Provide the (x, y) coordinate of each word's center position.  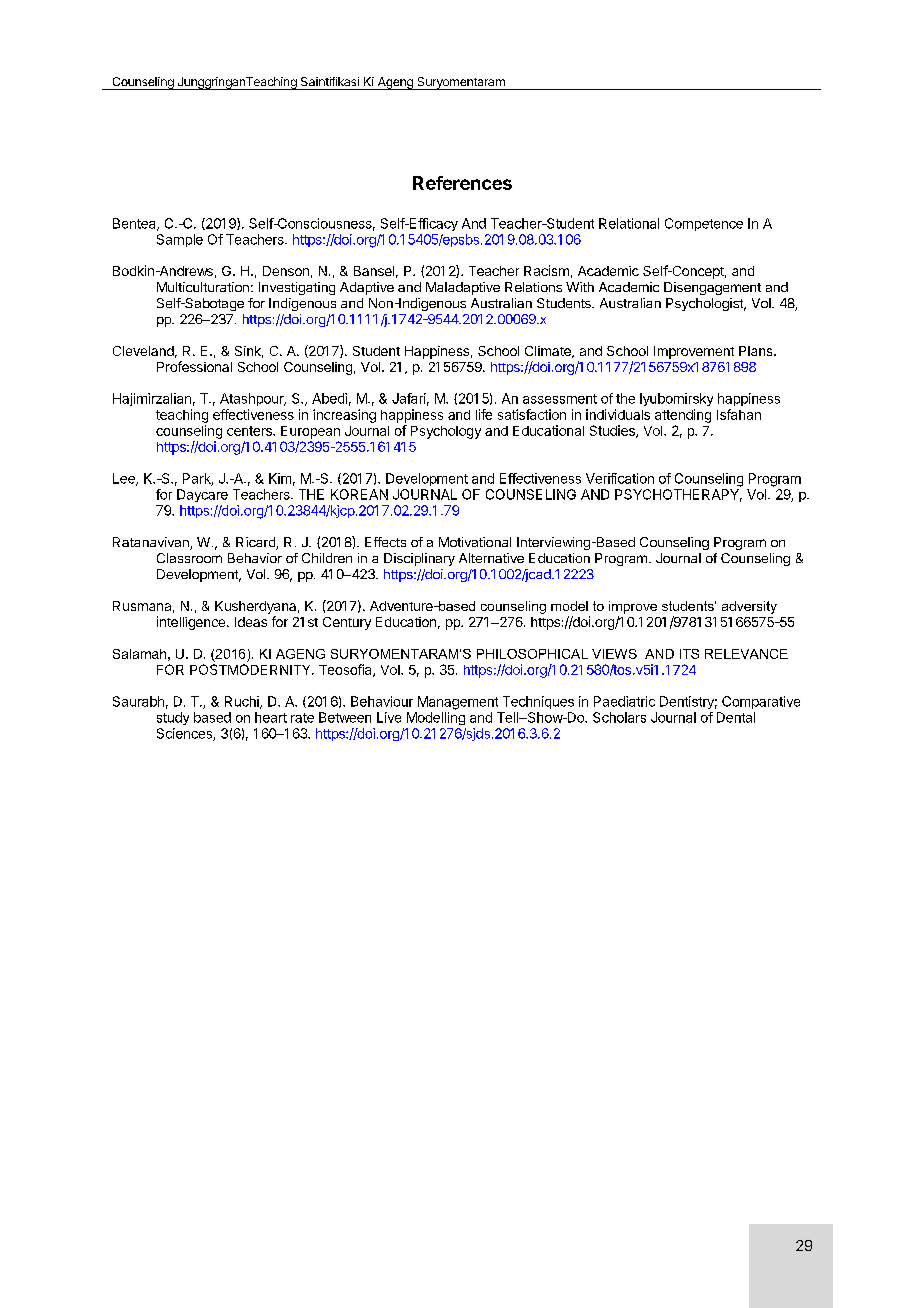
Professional (194, 366)
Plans (757, 351)
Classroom (189, 558)
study (173, 718)
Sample (180, 240)
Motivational (475, 542)
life (484, 414)
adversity (749, 607)
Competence (704, 224)
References (462, 183)
